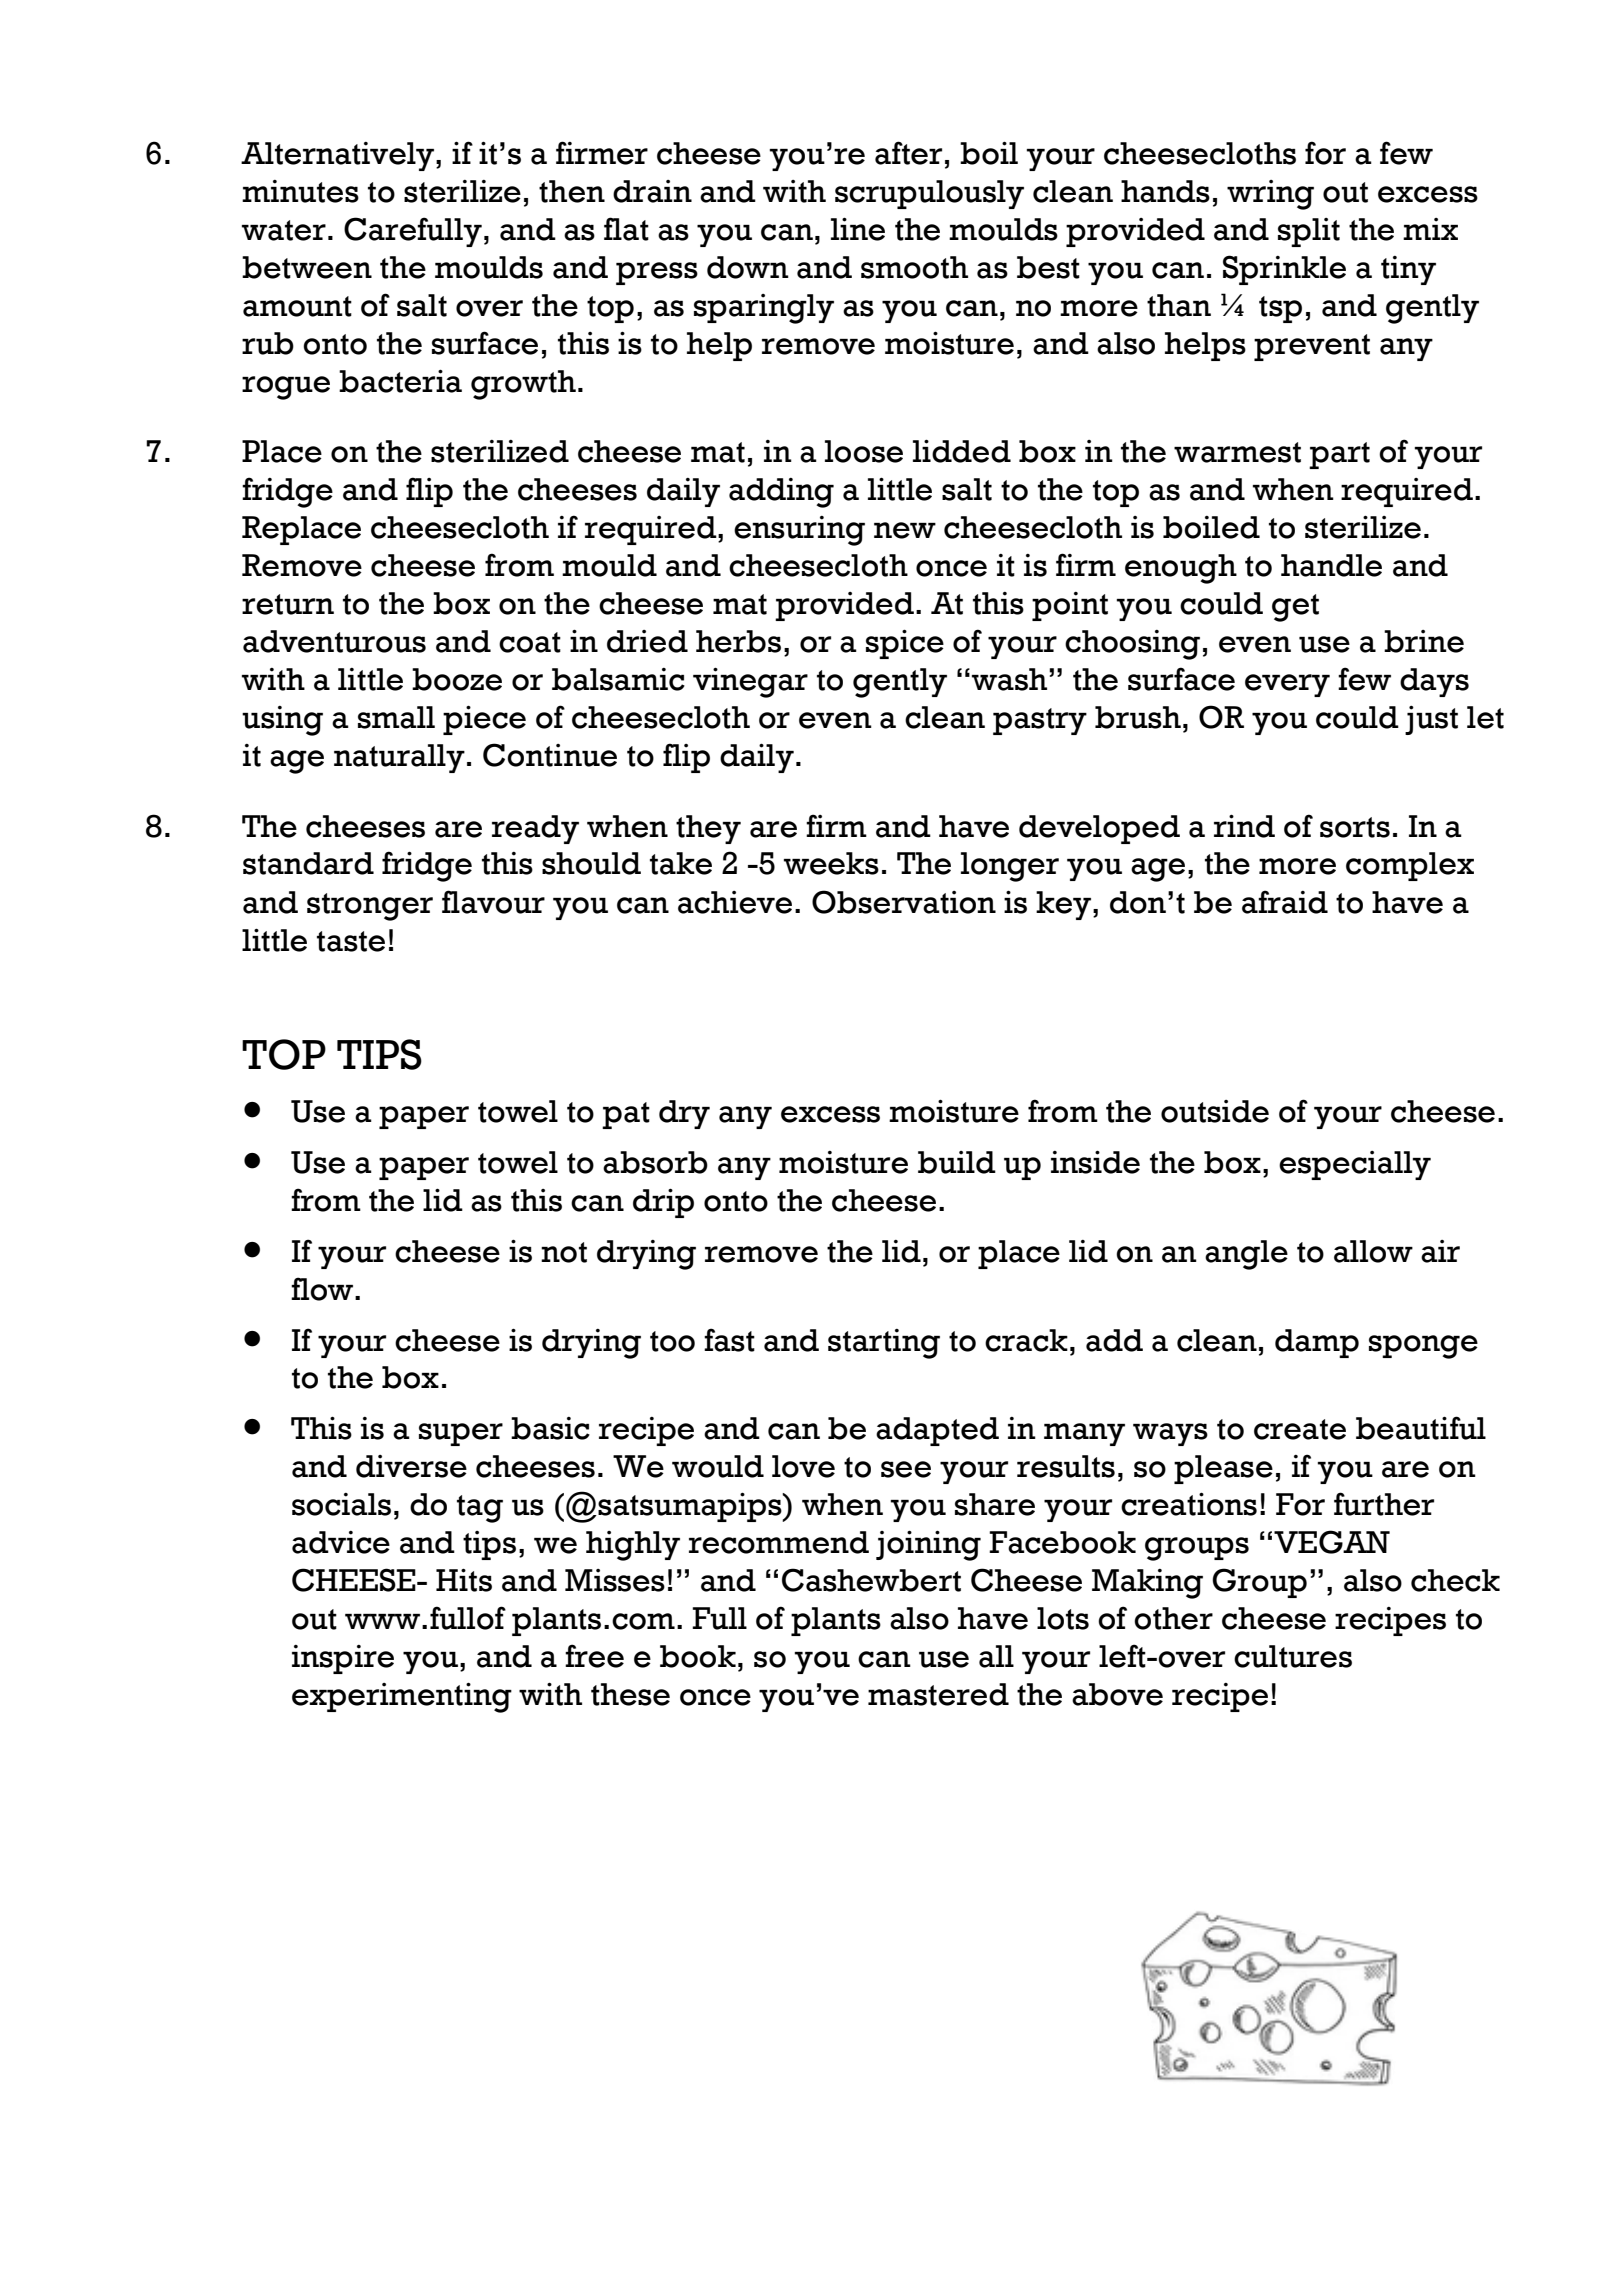 This screenshot has height=2269, width=1603. I want to click on every, so click(1287, 685).
